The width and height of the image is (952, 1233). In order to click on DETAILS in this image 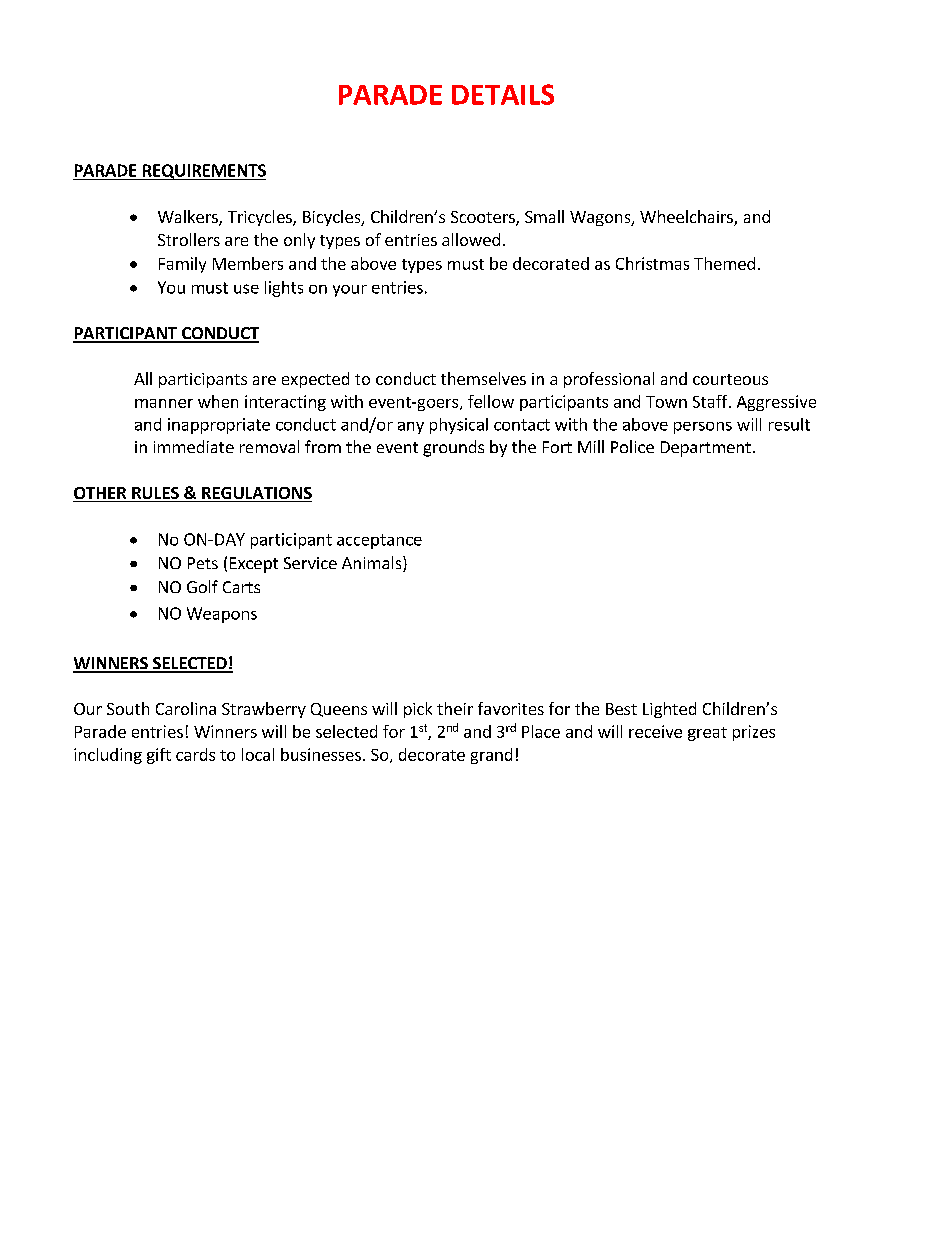, I will do `click(503, 94)`.
